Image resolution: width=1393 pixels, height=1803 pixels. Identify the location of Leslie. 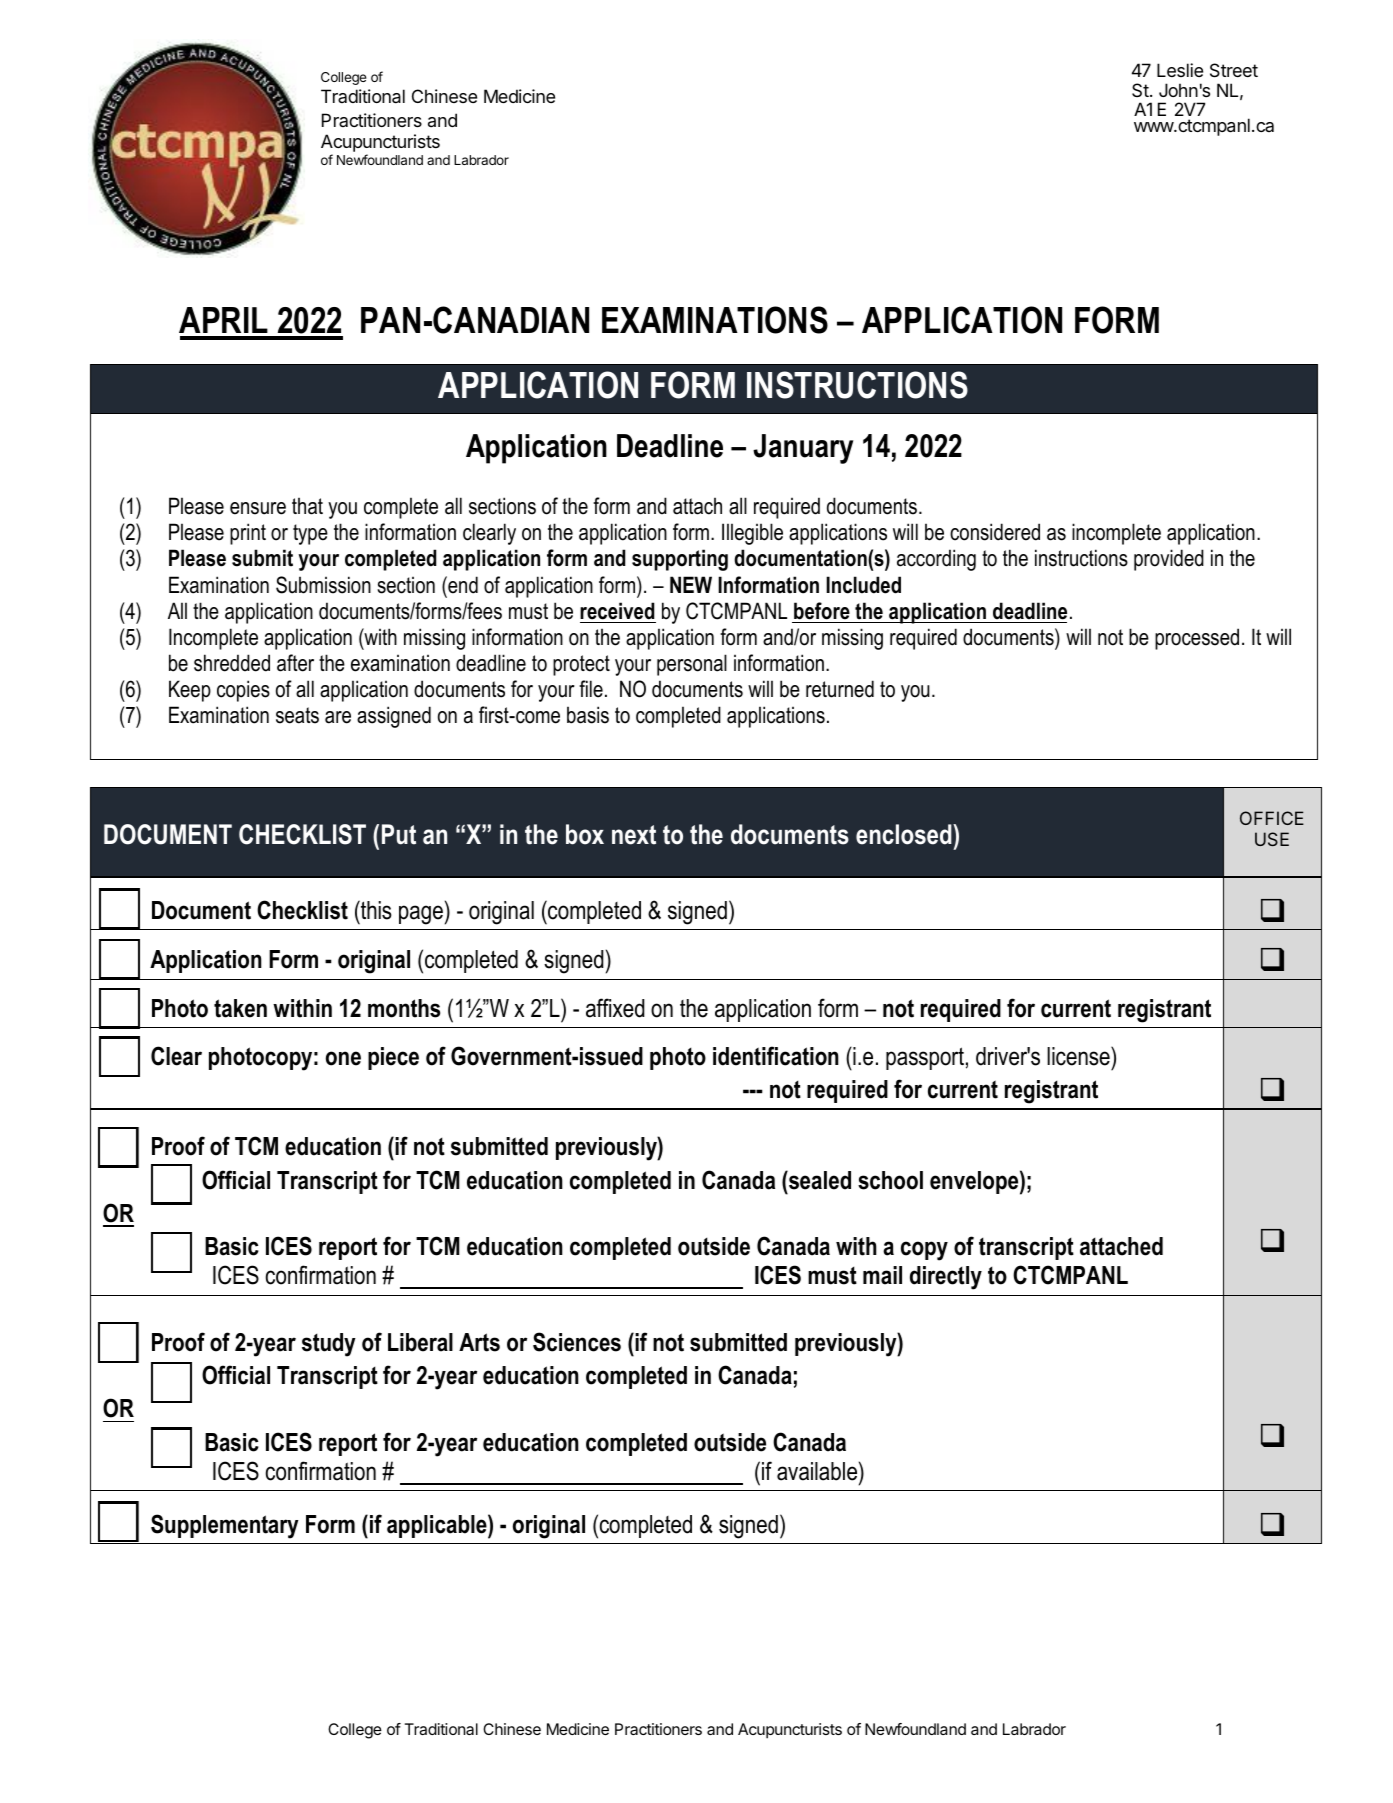
(1180, 70).
